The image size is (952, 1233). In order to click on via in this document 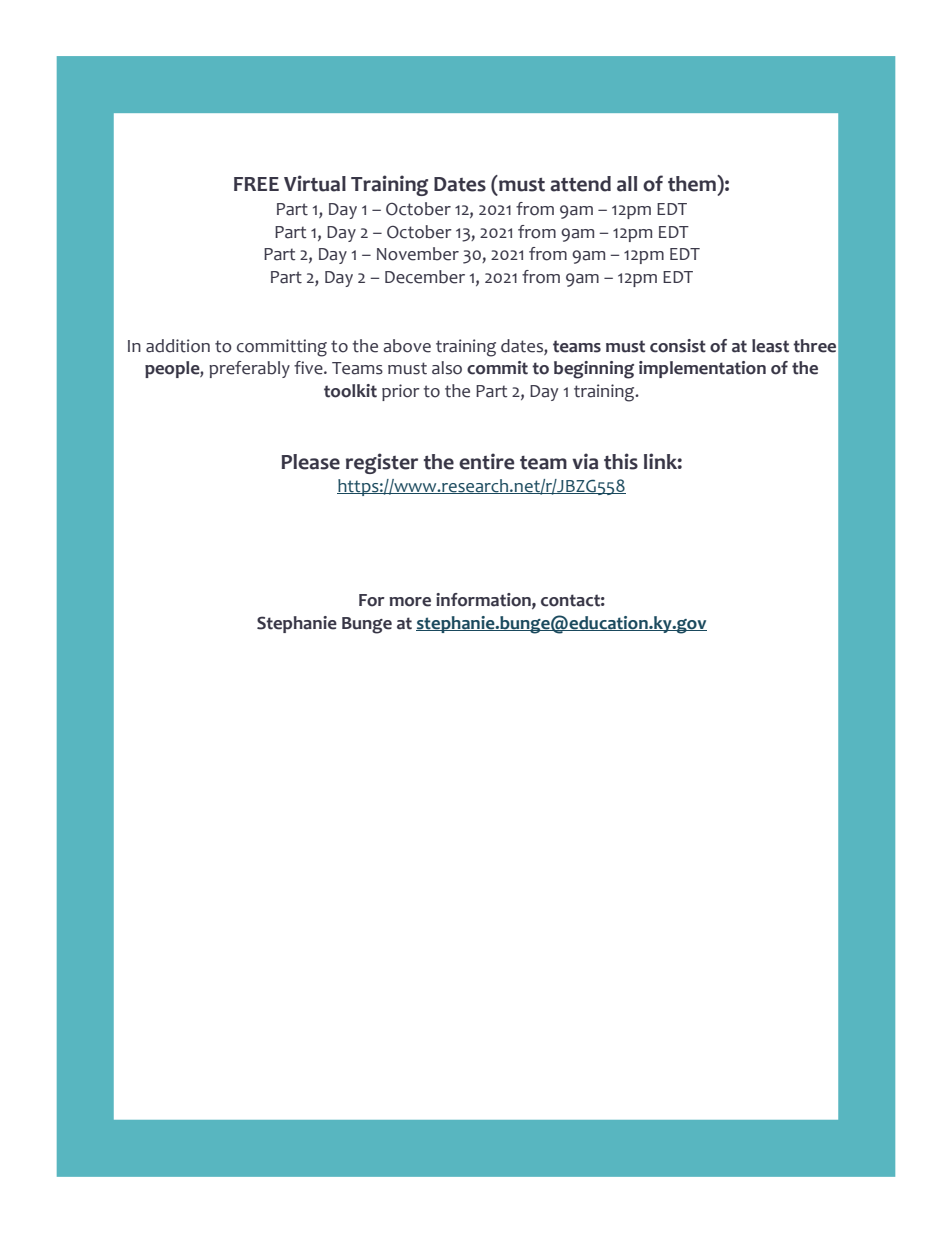, I will do `click(585, 461)`.
